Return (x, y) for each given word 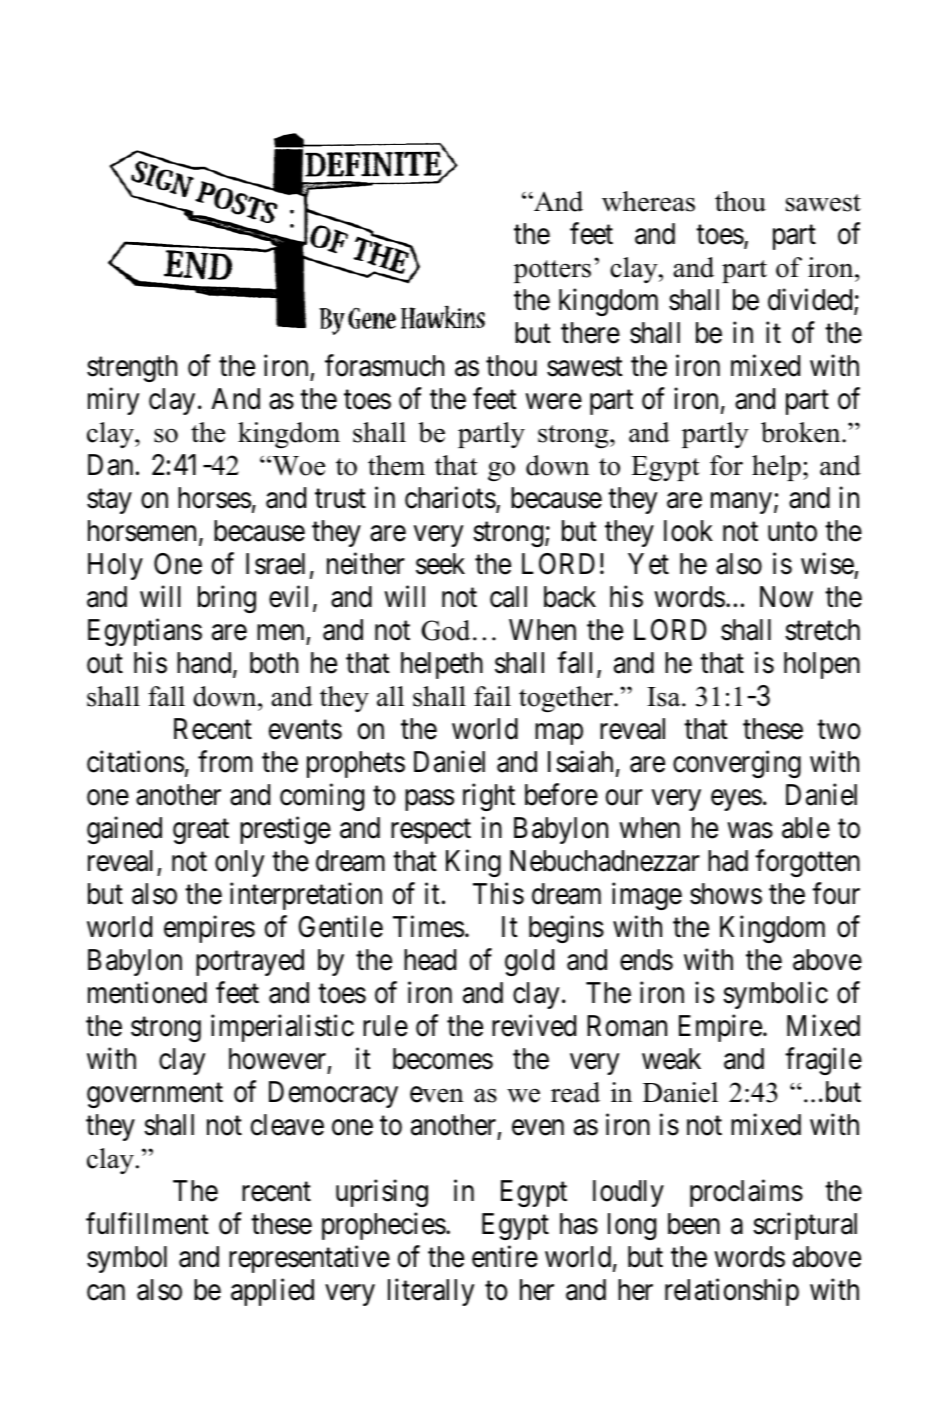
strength (132, 368)
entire (505, 1256)
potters (552, 271)
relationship (732, 1292)
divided (811, 300)
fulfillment (147, 1223)
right (489, 797)
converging (737, 764)
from (225, 761)
